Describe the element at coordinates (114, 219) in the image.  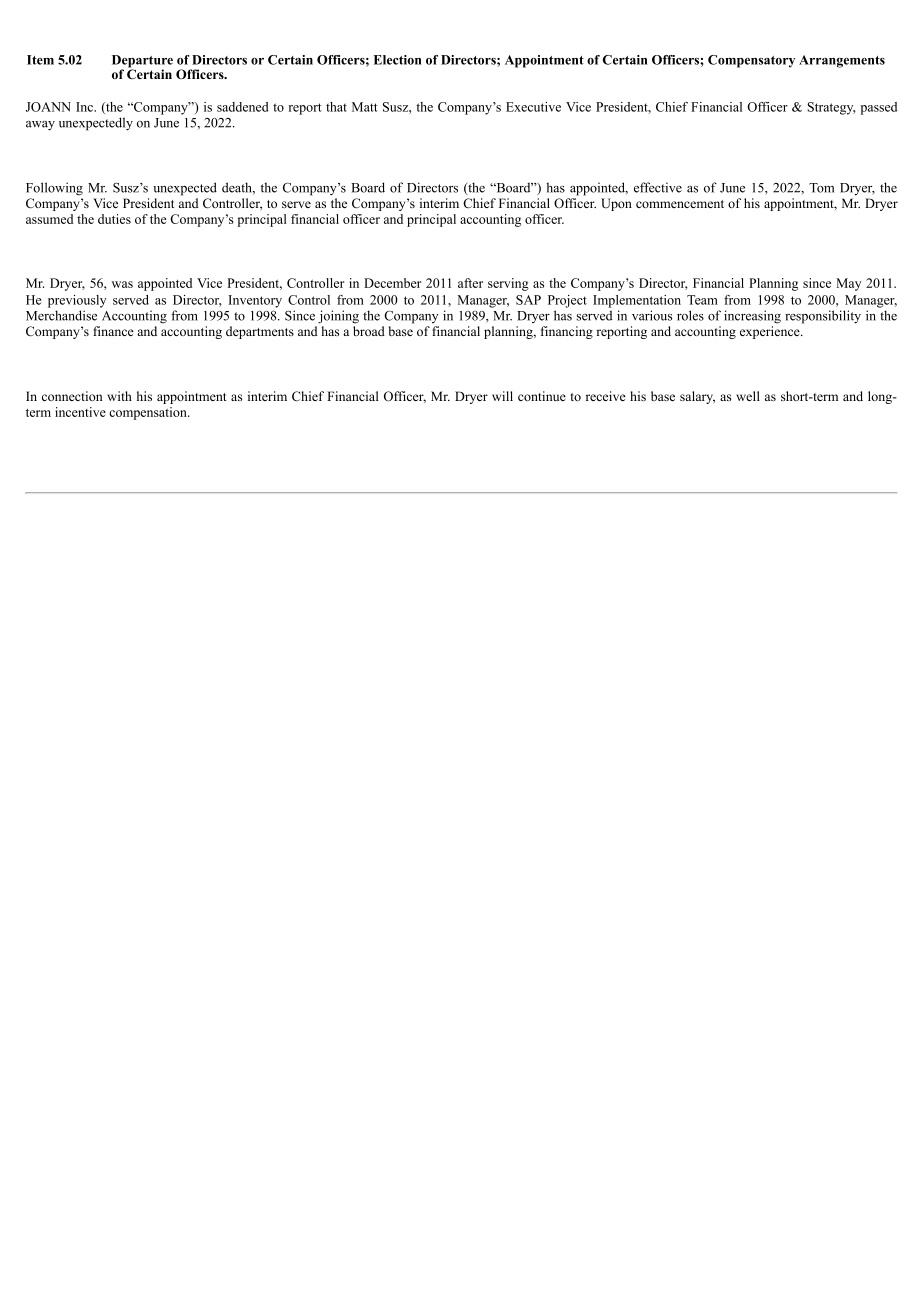
I see `duties` at that location.
